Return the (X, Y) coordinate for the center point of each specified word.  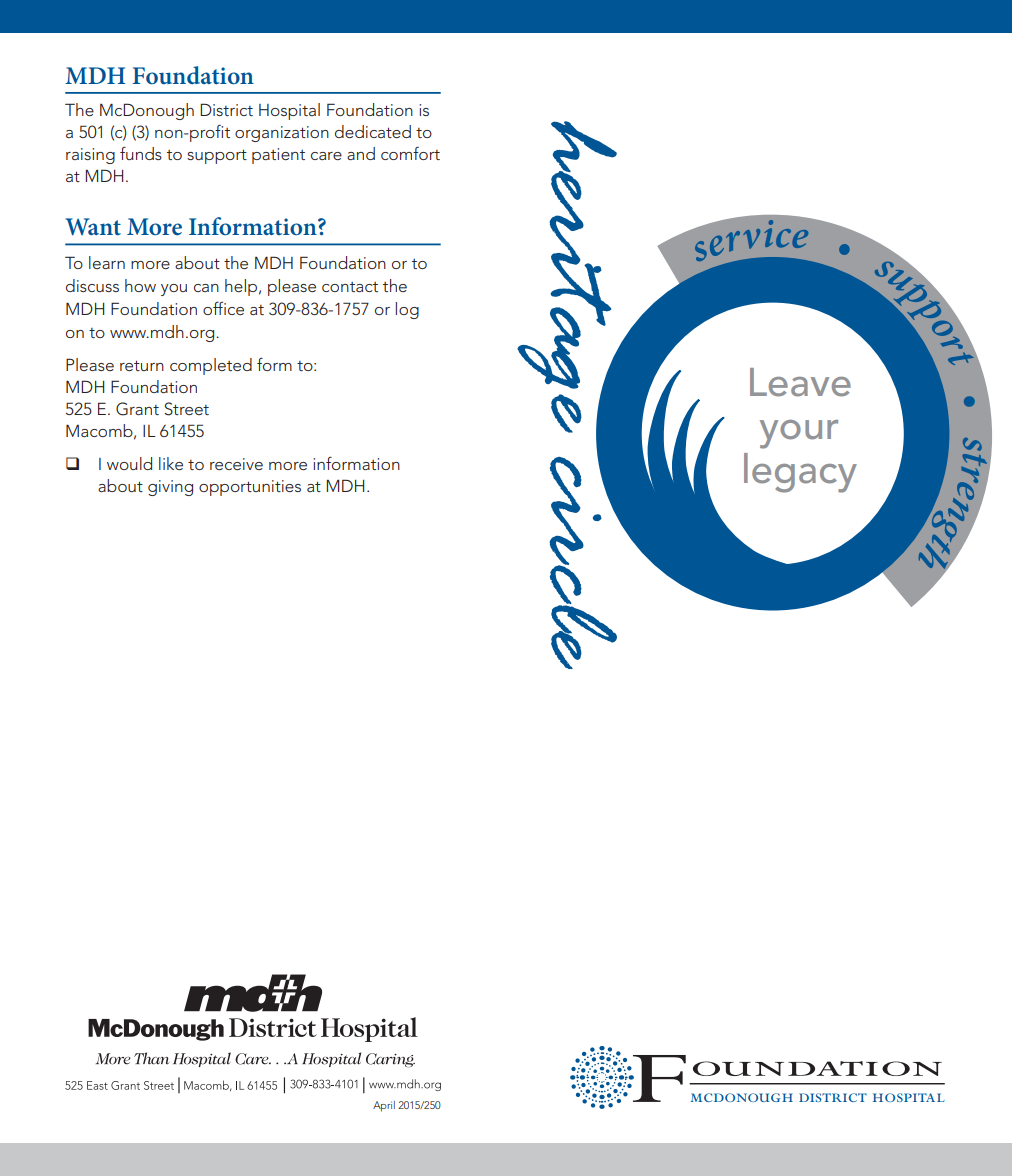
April (384, 1106)
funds (141, 153)
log (407, 310)
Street (186, 409)
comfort (410, 153)
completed (211, 366)
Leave (800, 382)
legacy (800, 473)
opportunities (250, 488)
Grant (137, 409)
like (171, 463)
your (799, 434)
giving (170, 488)
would (129, 463)
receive (236, 464)
